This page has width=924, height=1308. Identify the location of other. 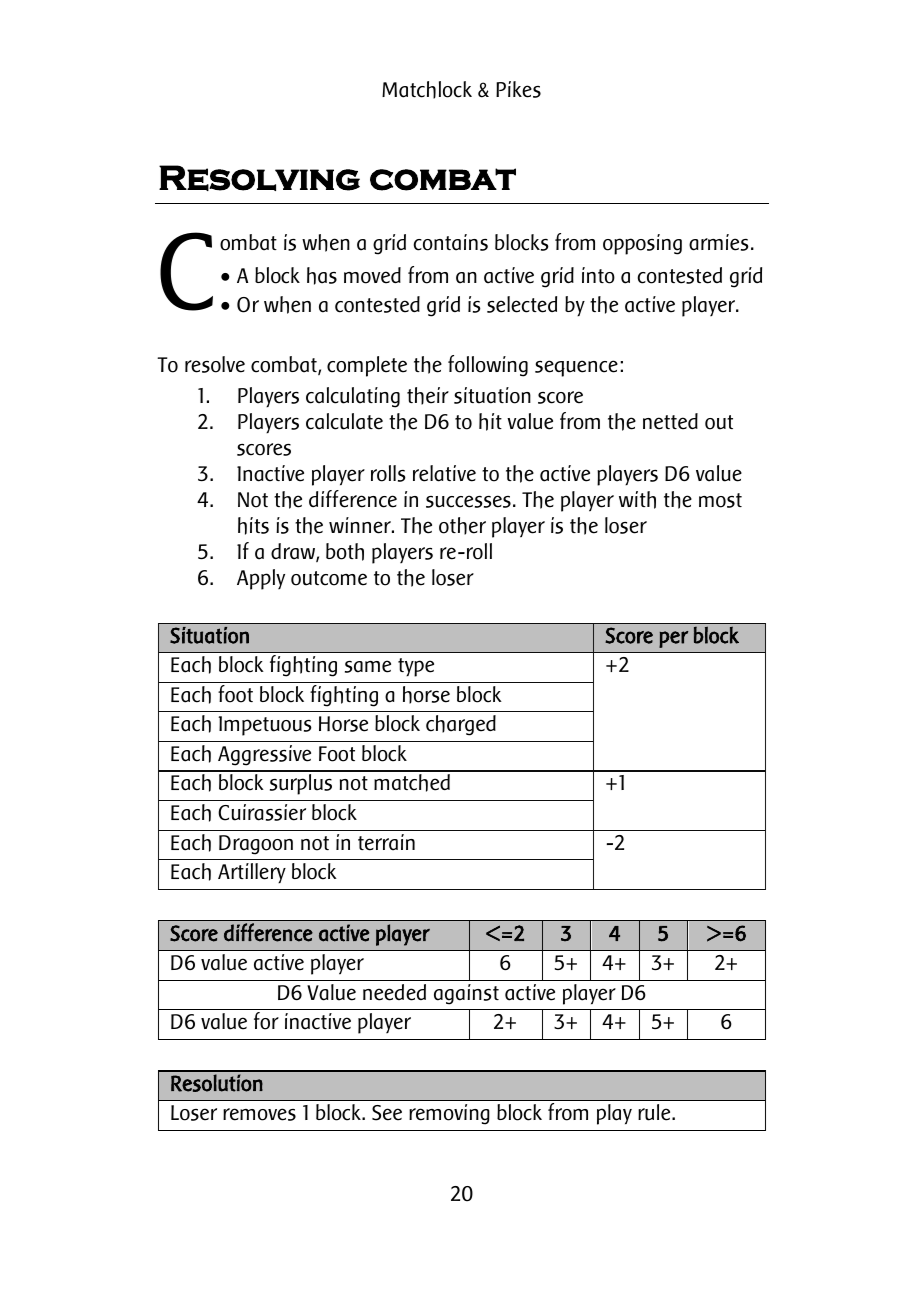
(462, 526).
